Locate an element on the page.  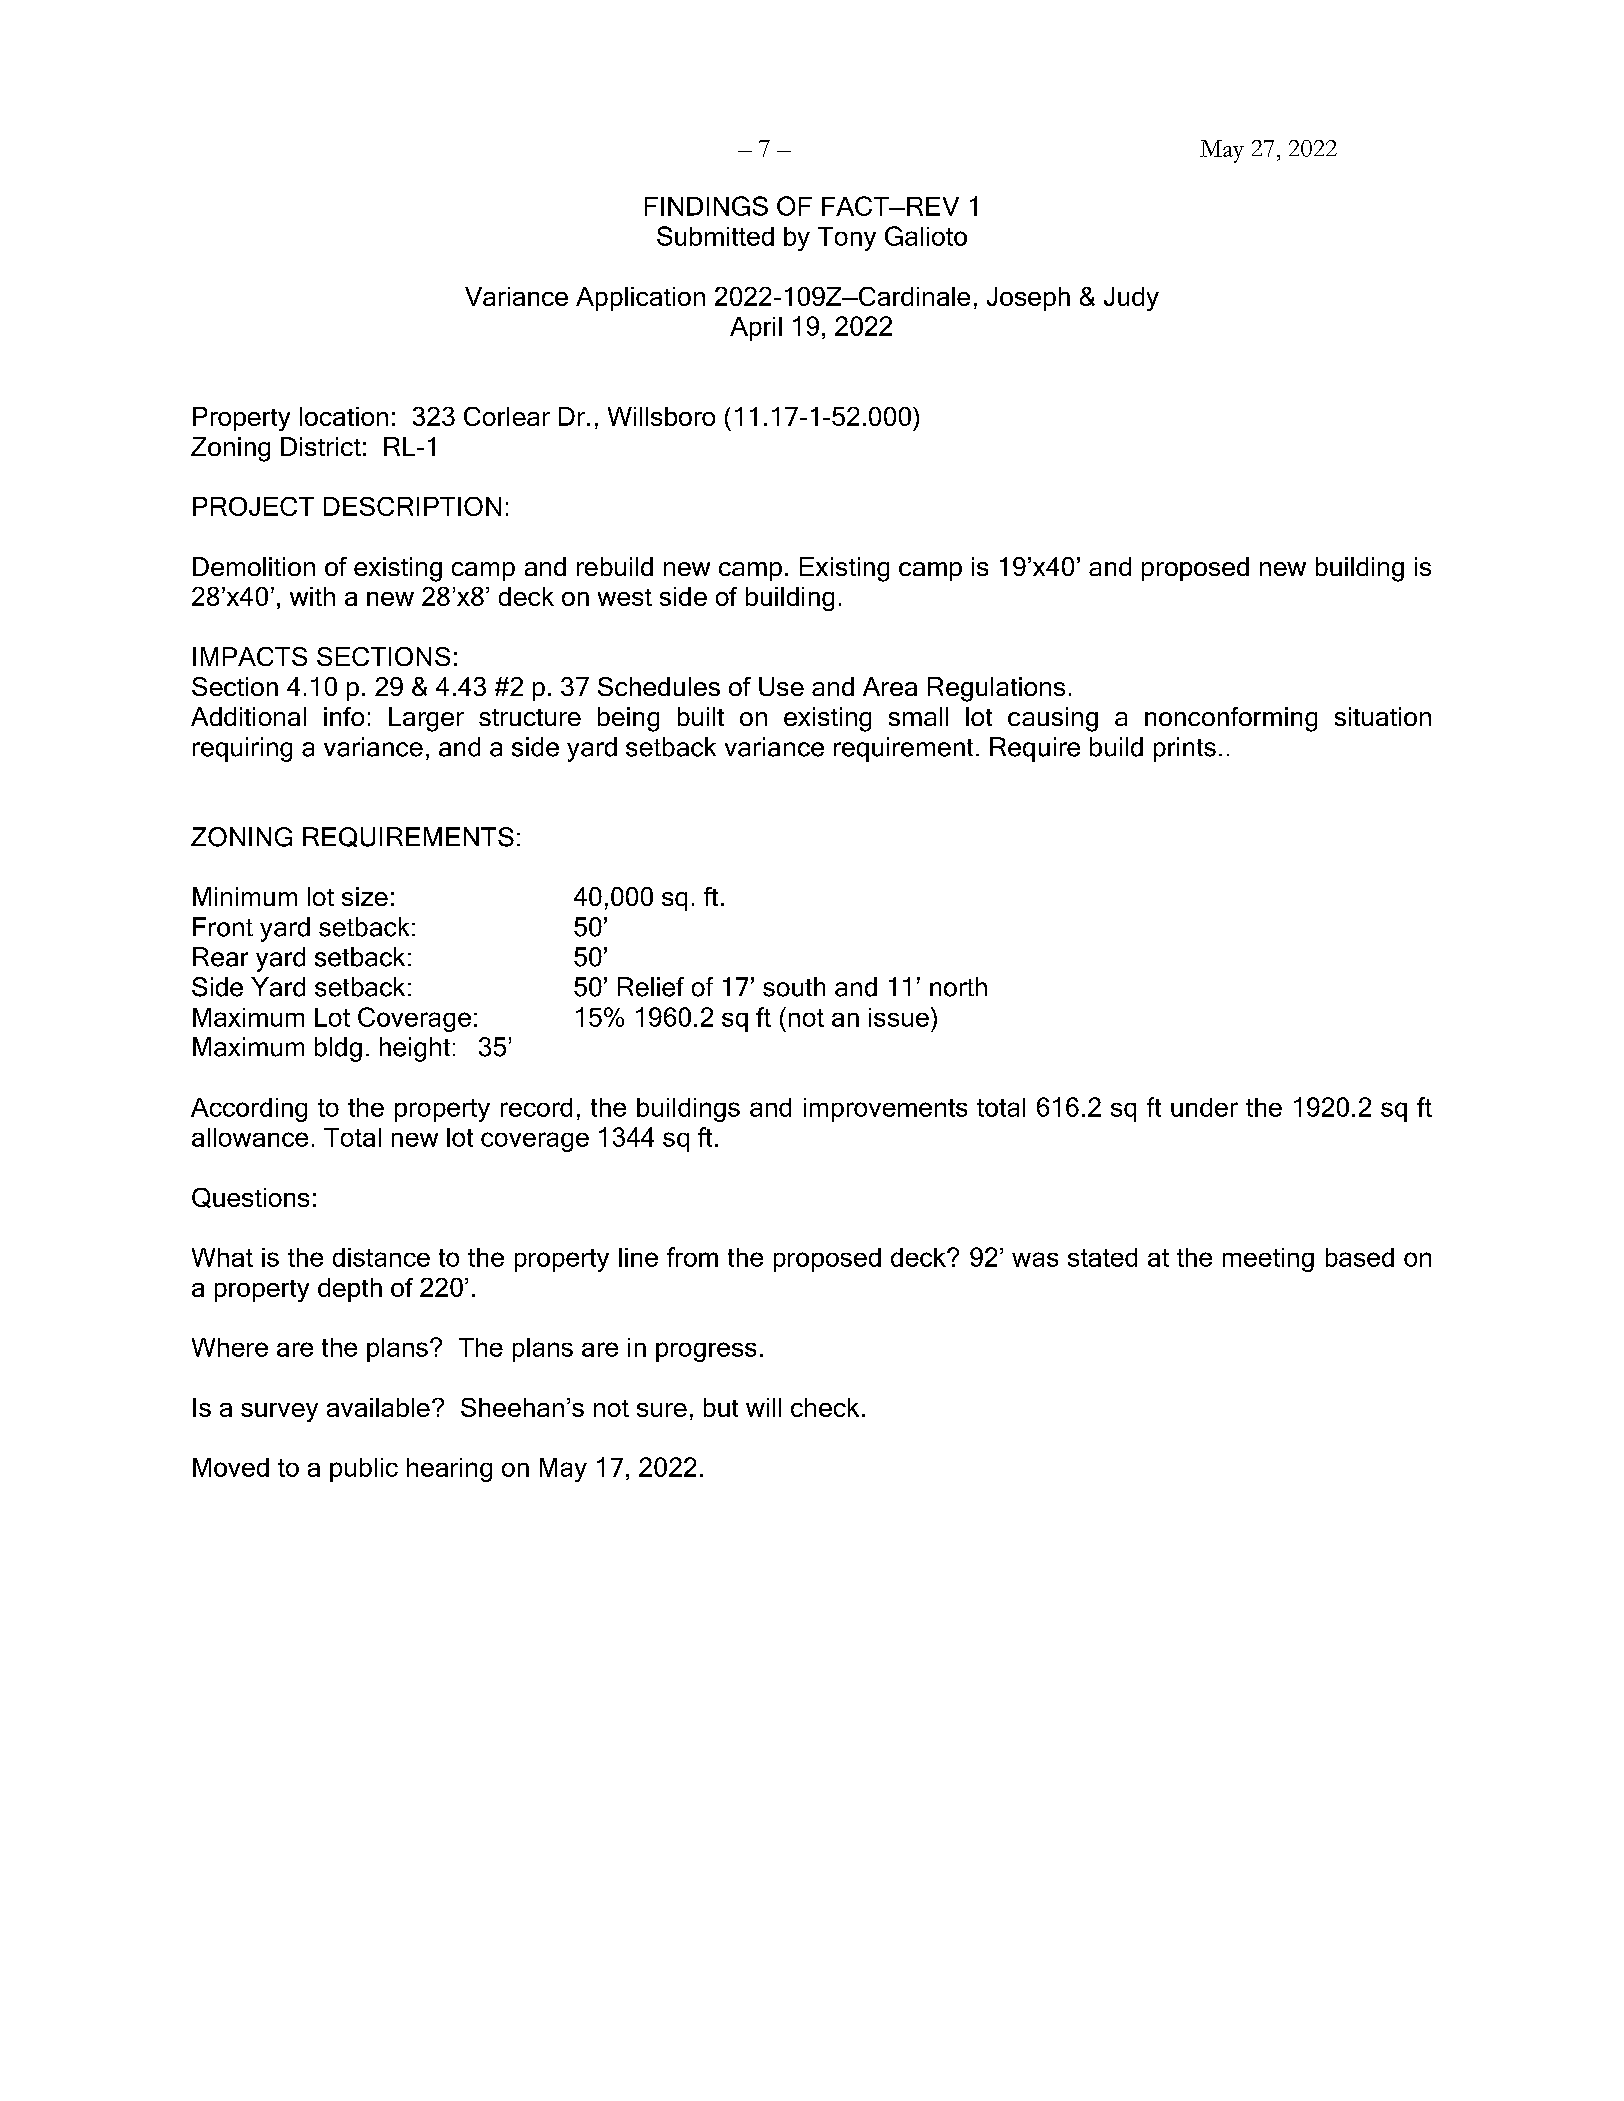
nonconforming is located at coordinates (1231, 719).
